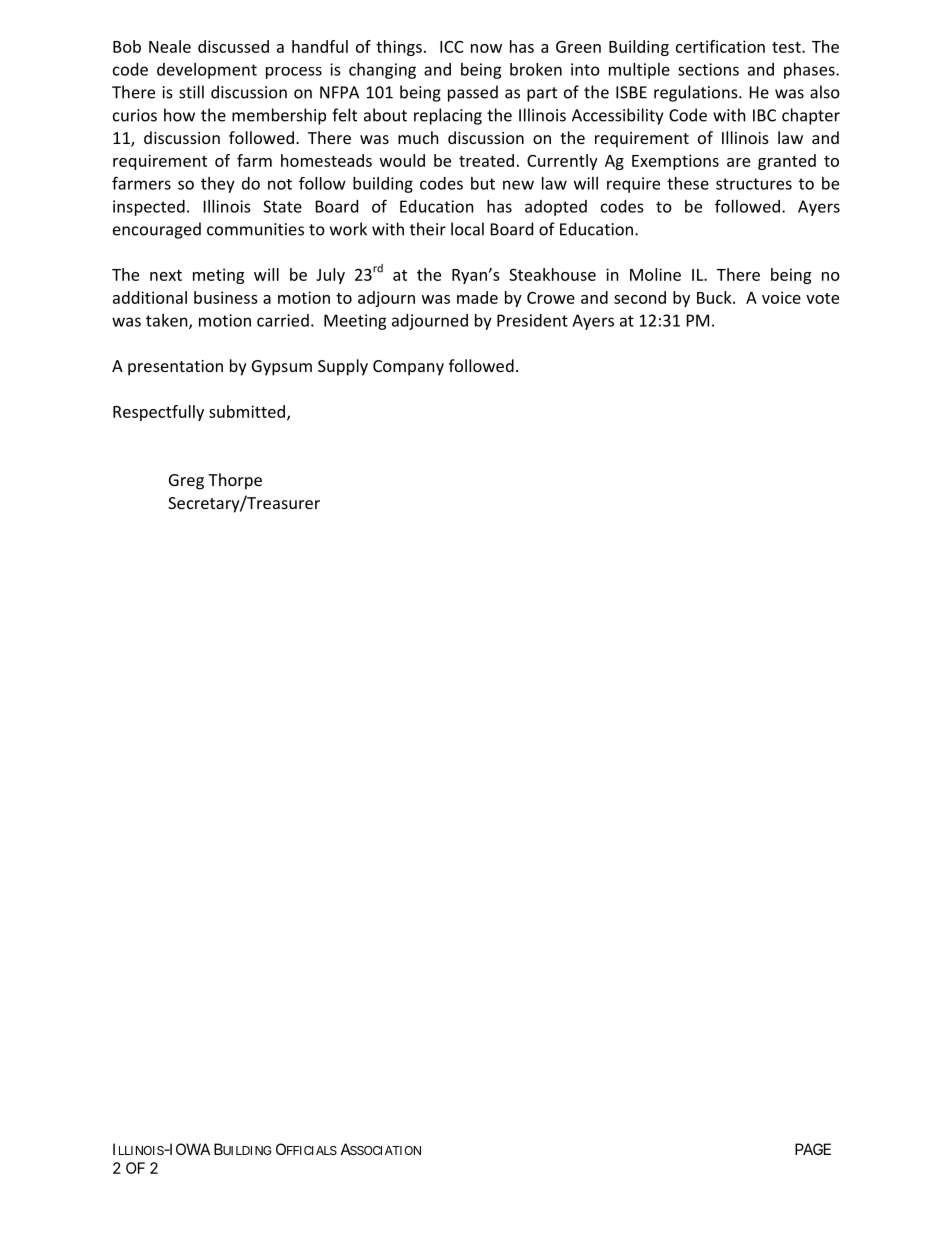  Describe the element at coordinates (235, 481) in the document. I see `Thorpe` at that location.
